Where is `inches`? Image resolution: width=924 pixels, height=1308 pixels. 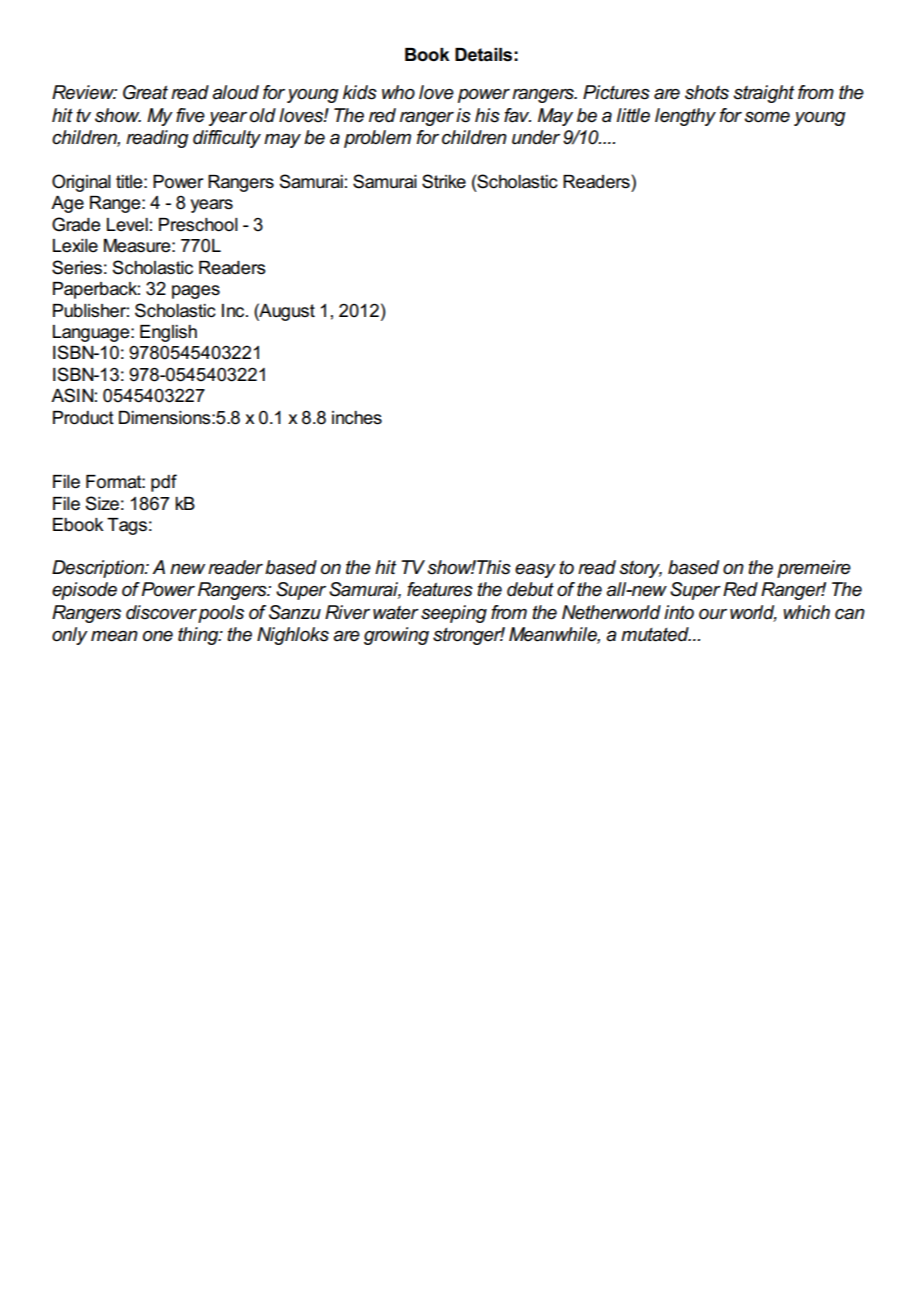
inches is located at coordinates (357, 418).
